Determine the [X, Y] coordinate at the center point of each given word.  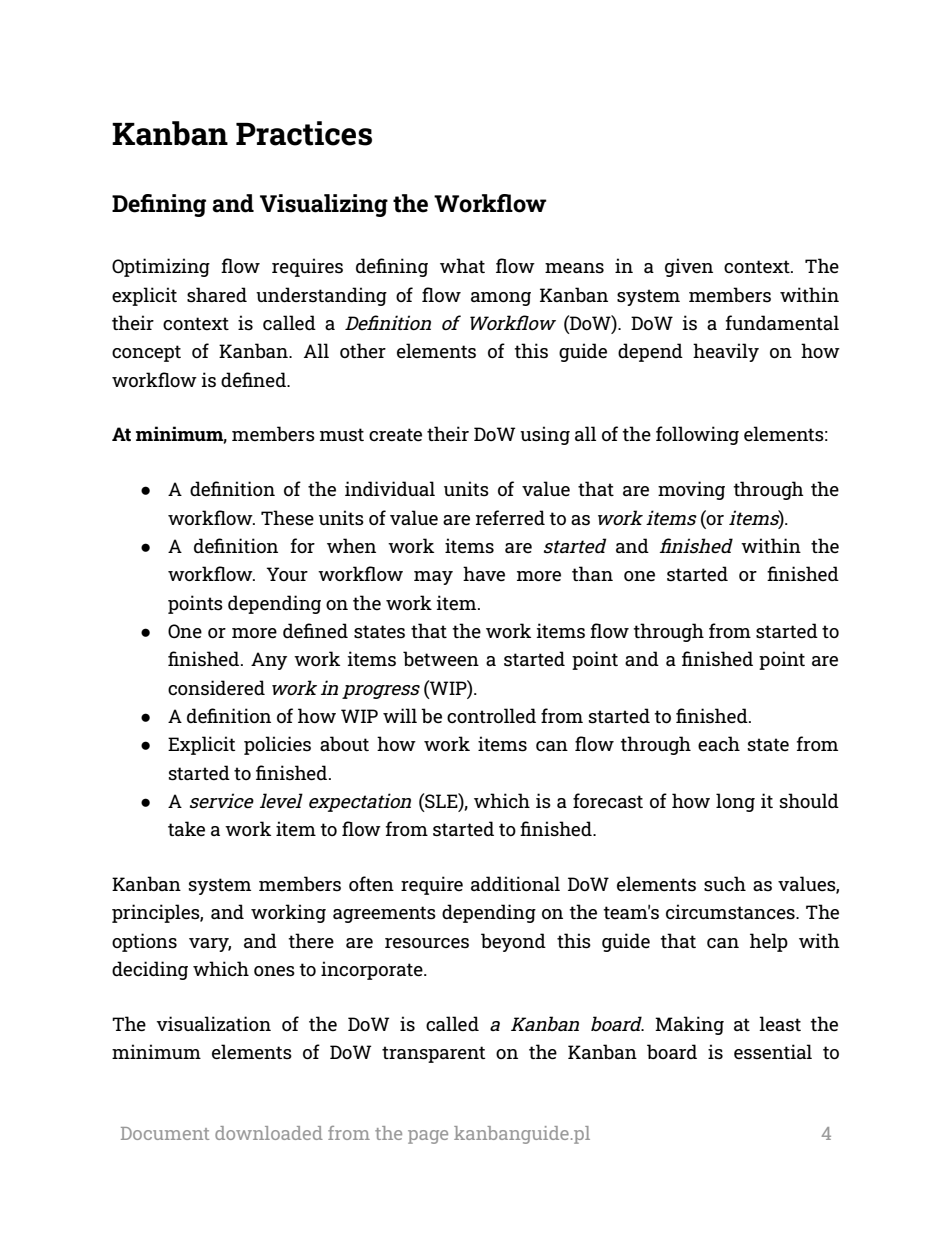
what [462, 265]
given [689, 267]
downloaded [269, 1133]
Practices [304, 133]
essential [773, 1052]
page [428, 1137]
